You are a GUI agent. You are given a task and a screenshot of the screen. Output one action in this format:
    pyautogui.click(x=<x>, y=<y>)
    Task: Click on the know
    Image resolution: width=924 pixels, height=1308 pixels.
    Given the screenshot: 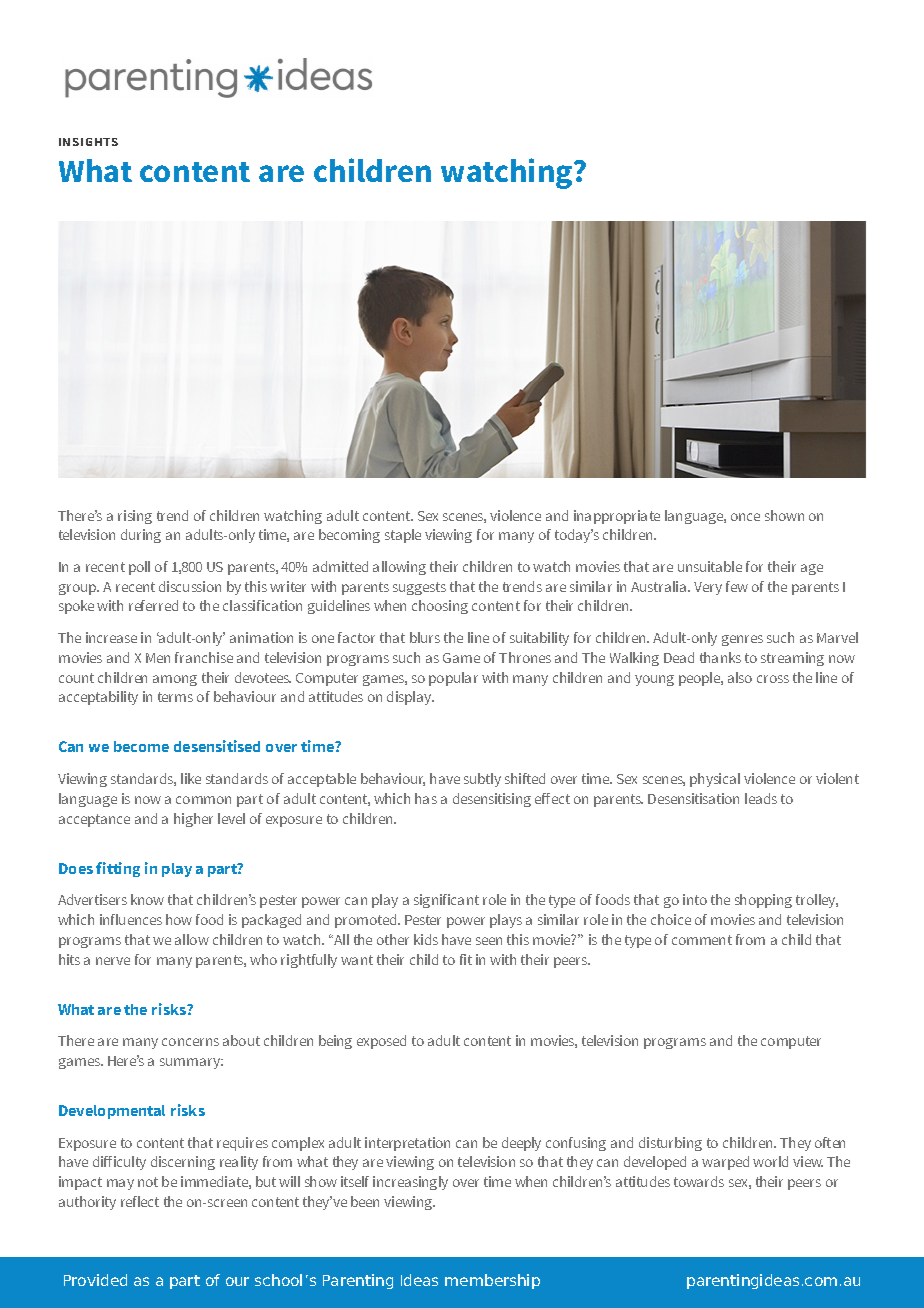 What is the action you would take?
    pyautogui.click(x=147, y=899)
